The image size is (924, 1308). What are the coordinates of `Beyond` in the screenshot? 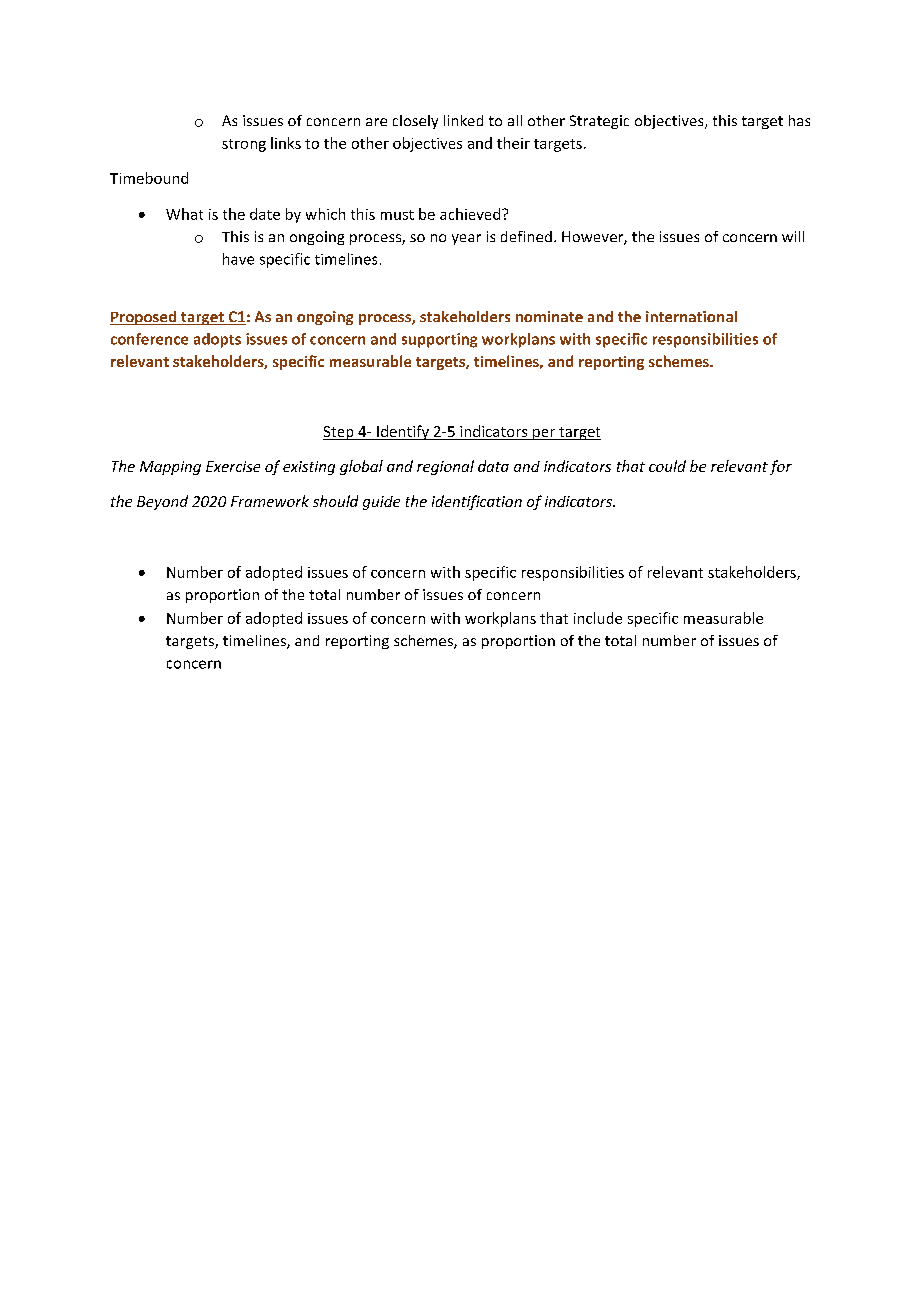 It's located at (162, 502).
